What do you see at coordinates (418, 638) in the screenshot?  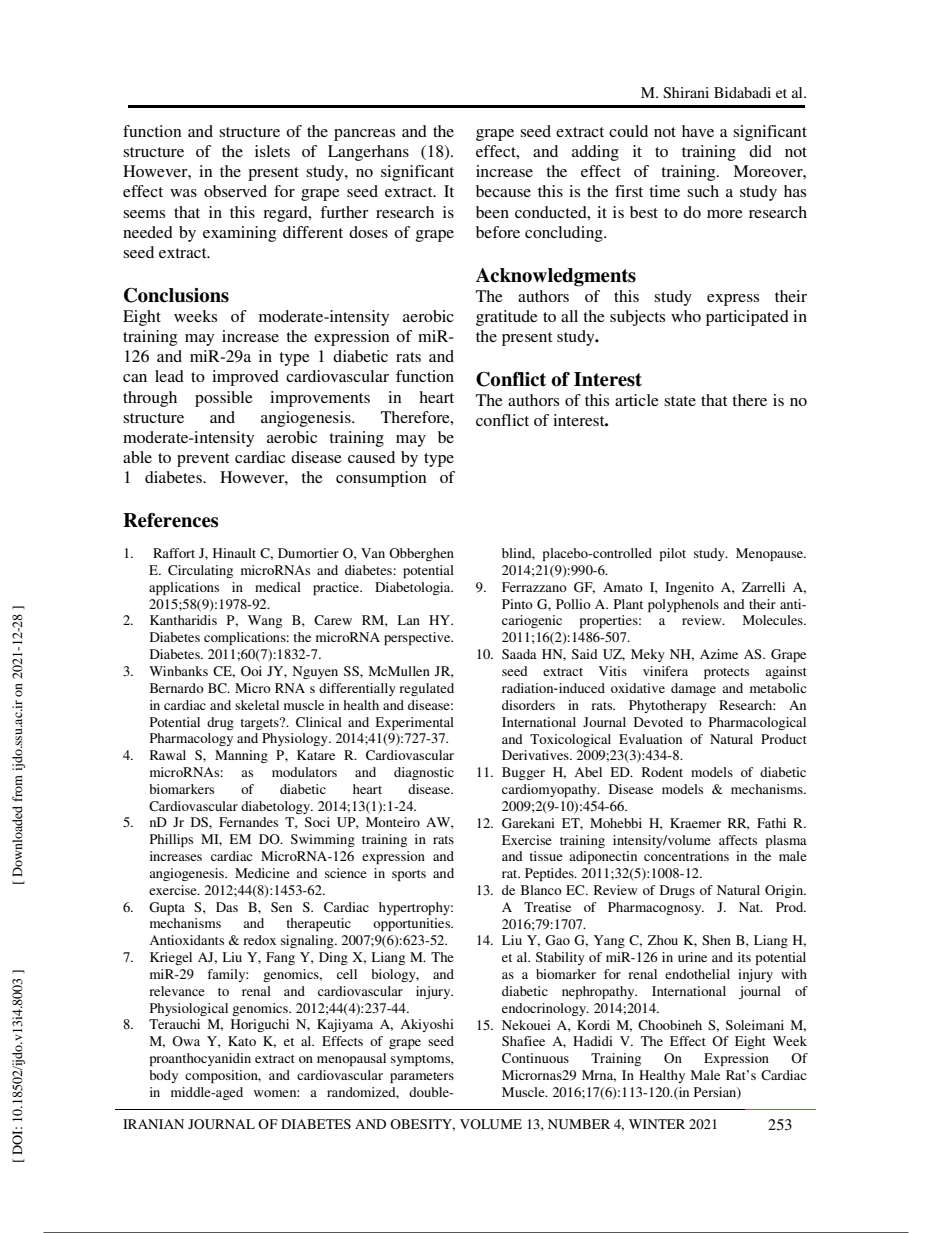 I see `perspective` at bounding box center [418, 638].
